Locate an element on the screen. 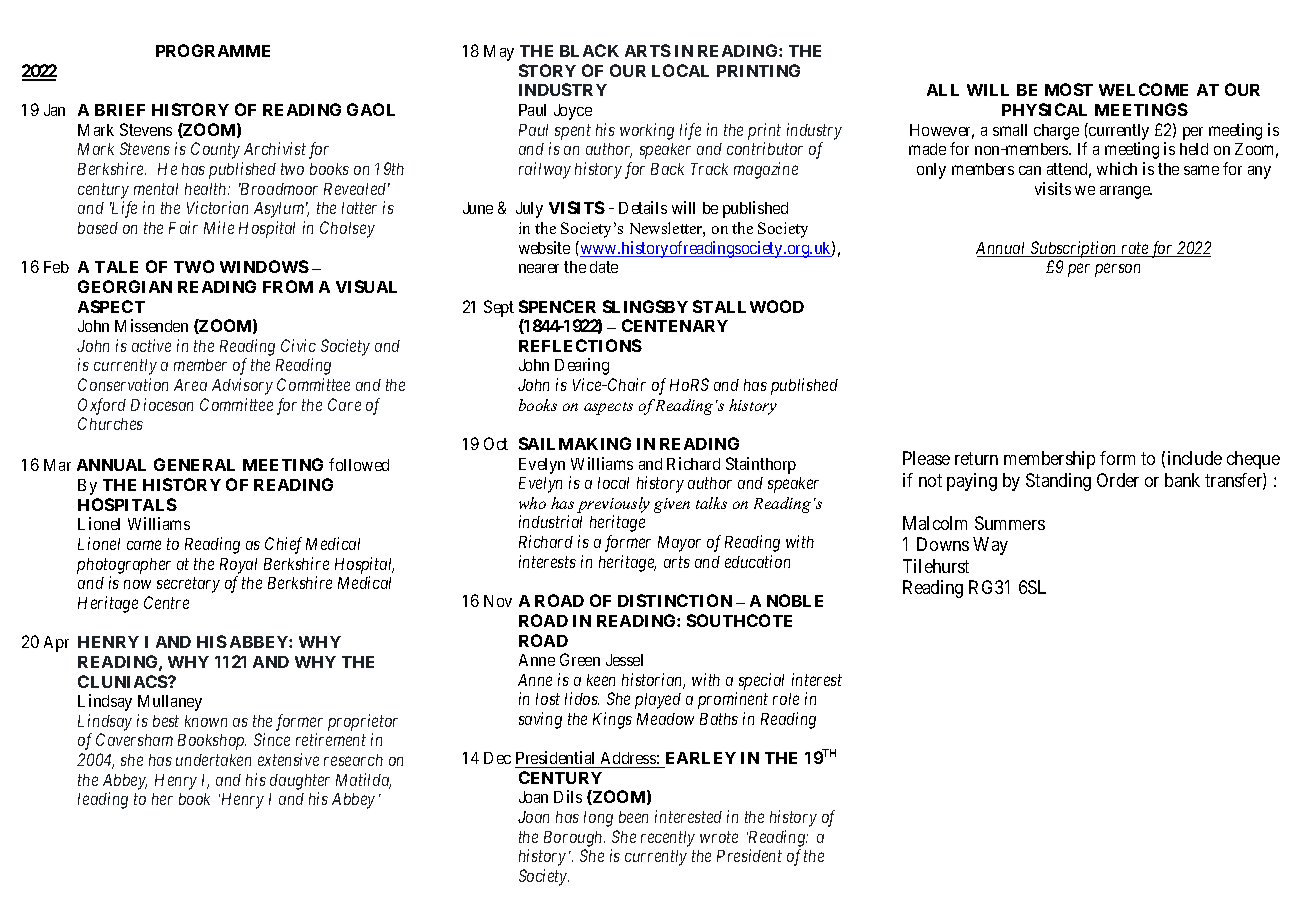 This screenshot has height=924, width=1308. Apr is located at coordinates (56, 644).
